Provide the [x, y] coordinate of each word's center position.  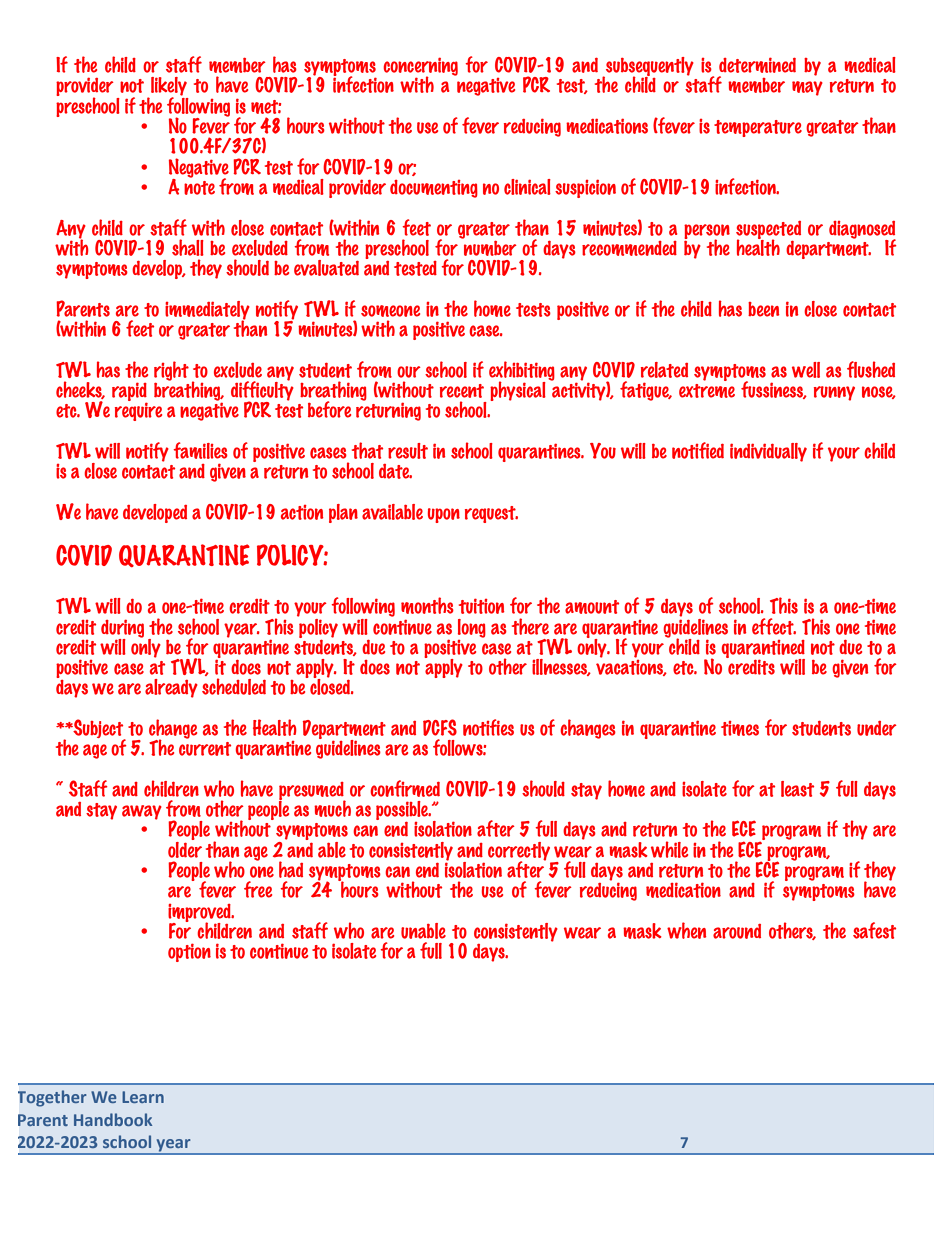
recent [462, 391]
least [797, 789]
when [687, 930]
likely [169, 87]
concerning [420, 67]
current [205, 749]
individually [768, 452]
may [807, 88]
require [138, 410]
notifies [488, 727]
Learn [143, 1097]
